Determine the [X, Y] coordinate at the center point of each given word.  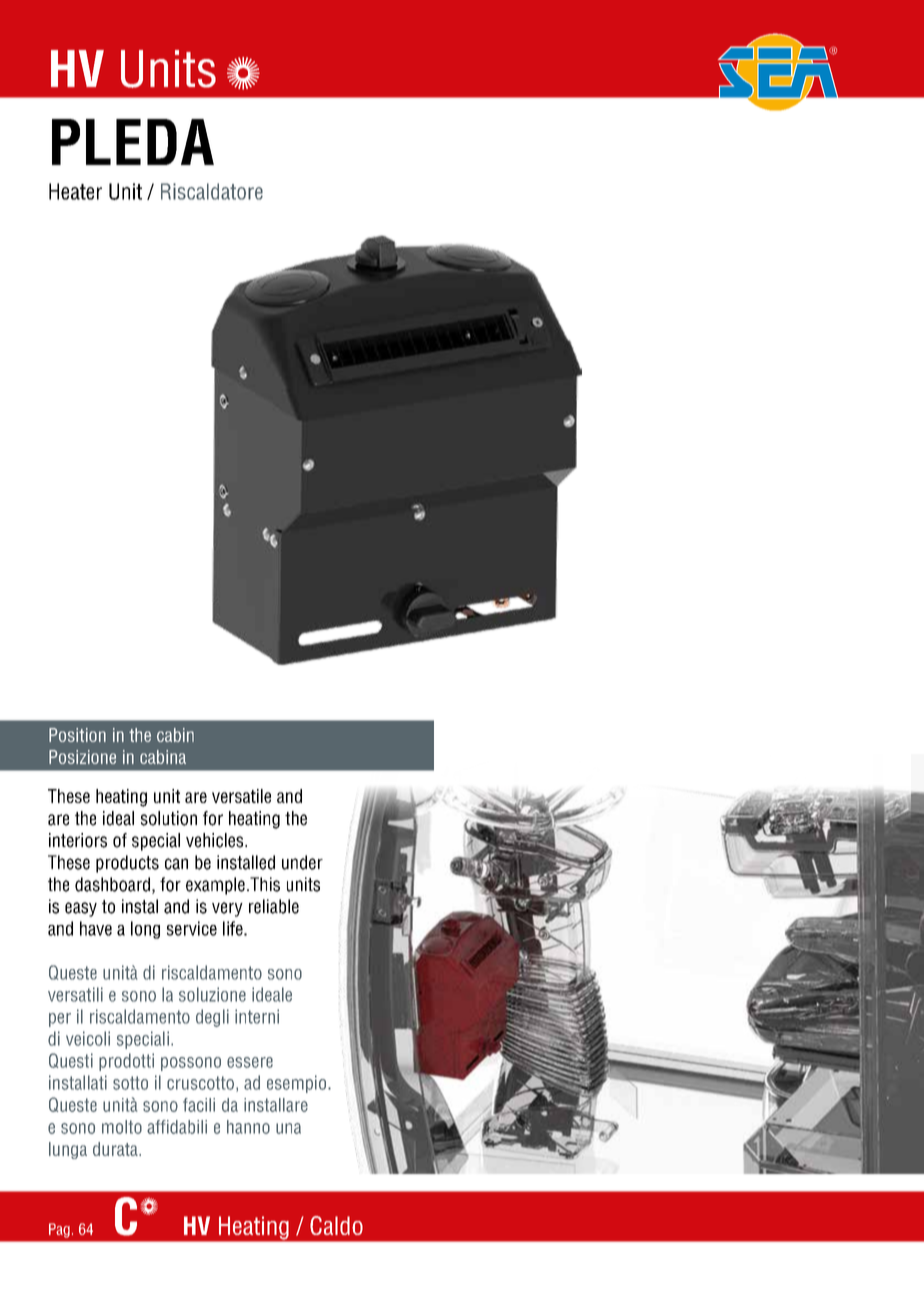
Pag [59, 1230]
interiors [78, 840]
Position [77, 735]
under [302, 862]
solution [169, 818]
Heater [75, 191]
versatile [241, 796]
